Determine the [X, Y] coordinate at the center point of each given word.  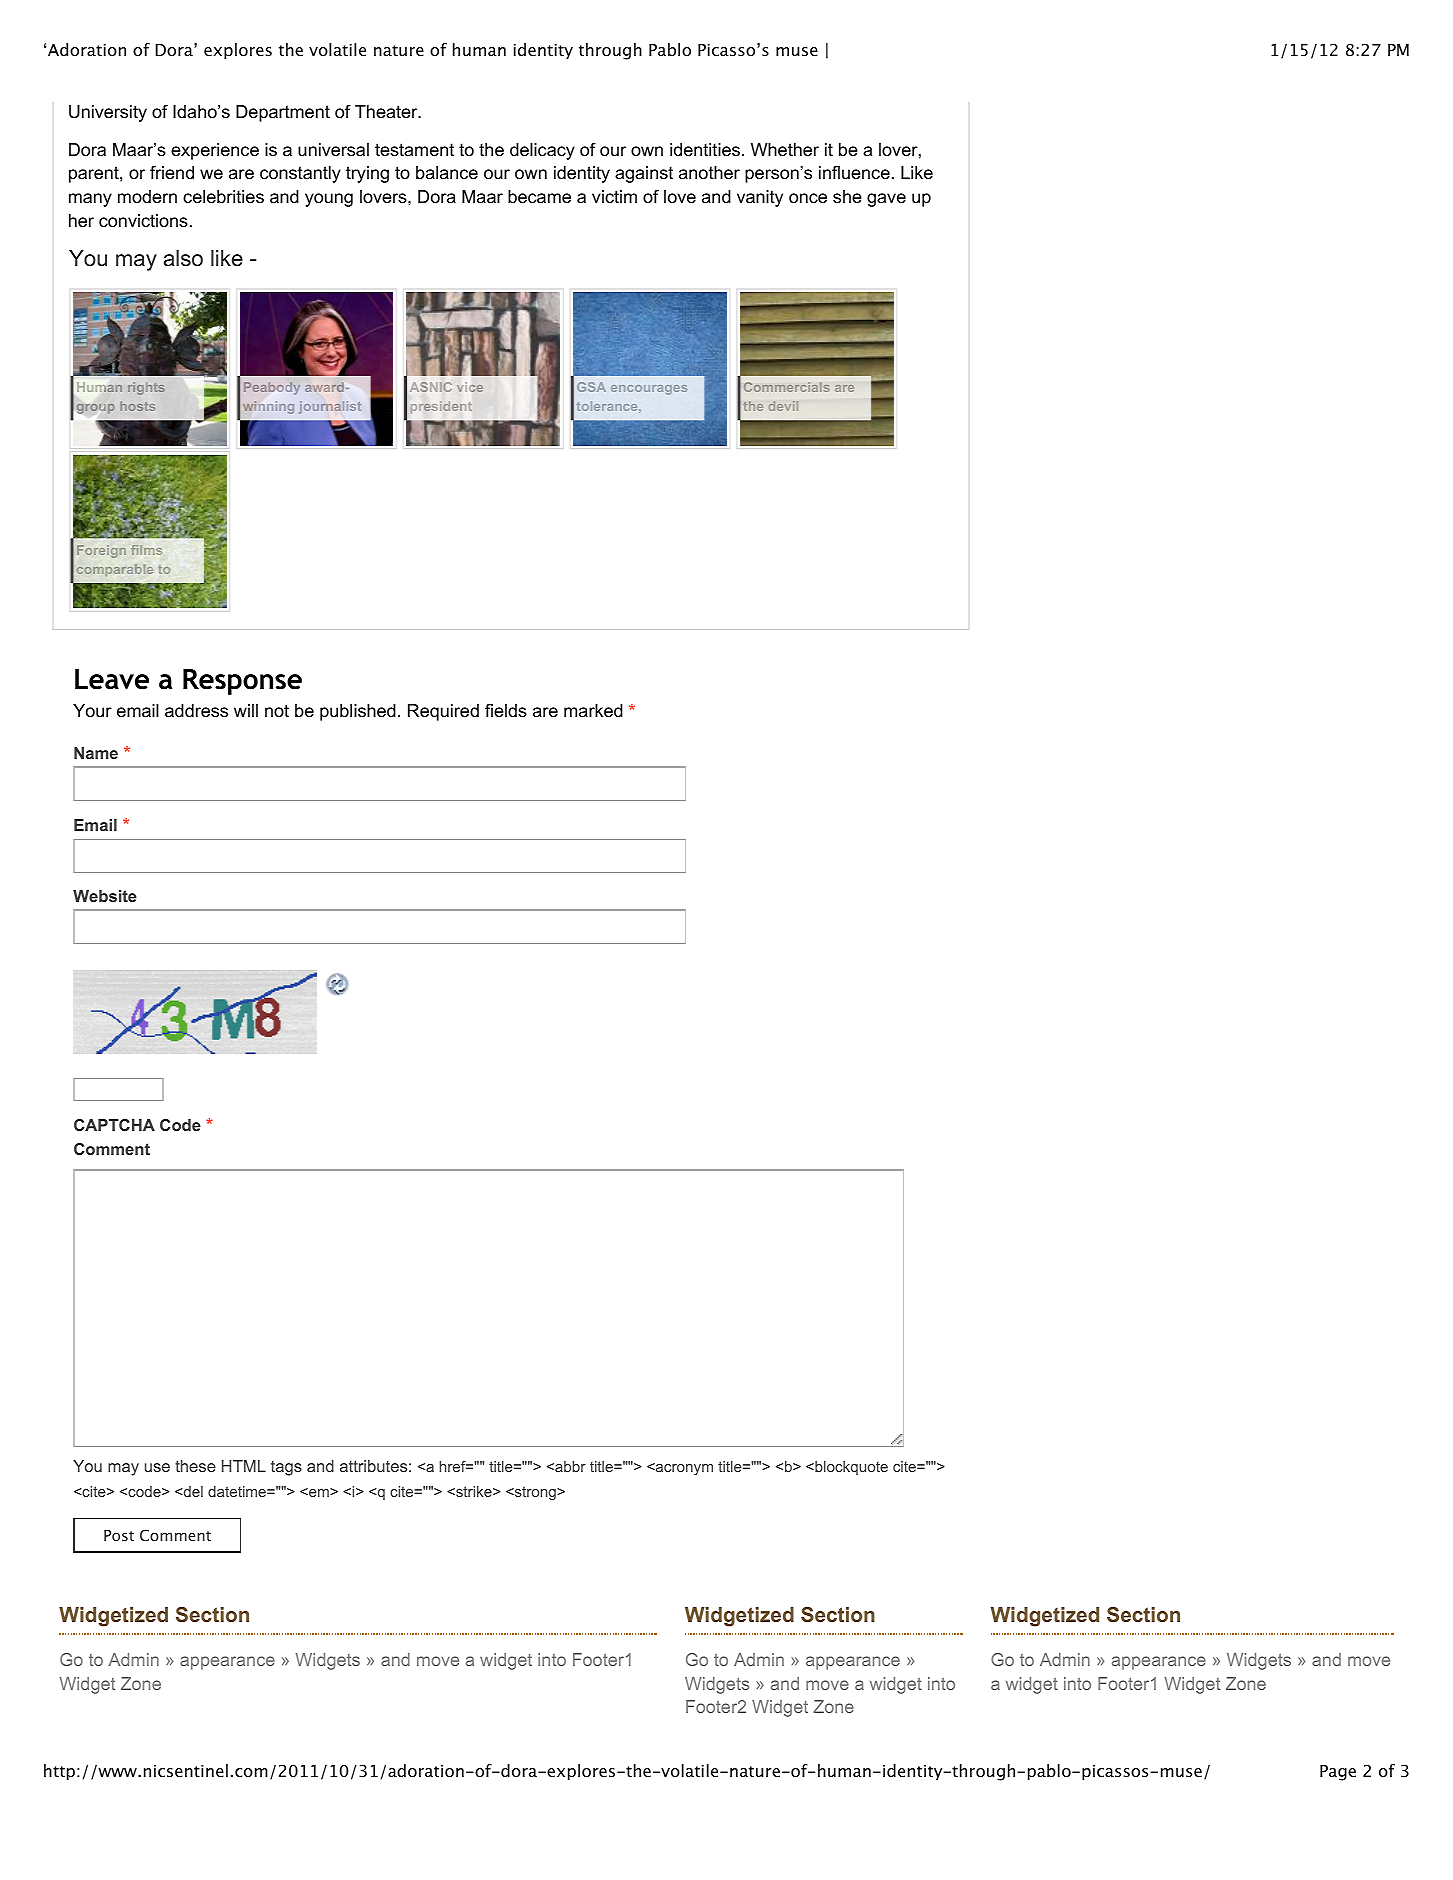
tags [286, 1468]
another [709, 173]
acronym [683, 1469]
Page [1338, 1773]
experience [215, 151]
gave [886, 200]
